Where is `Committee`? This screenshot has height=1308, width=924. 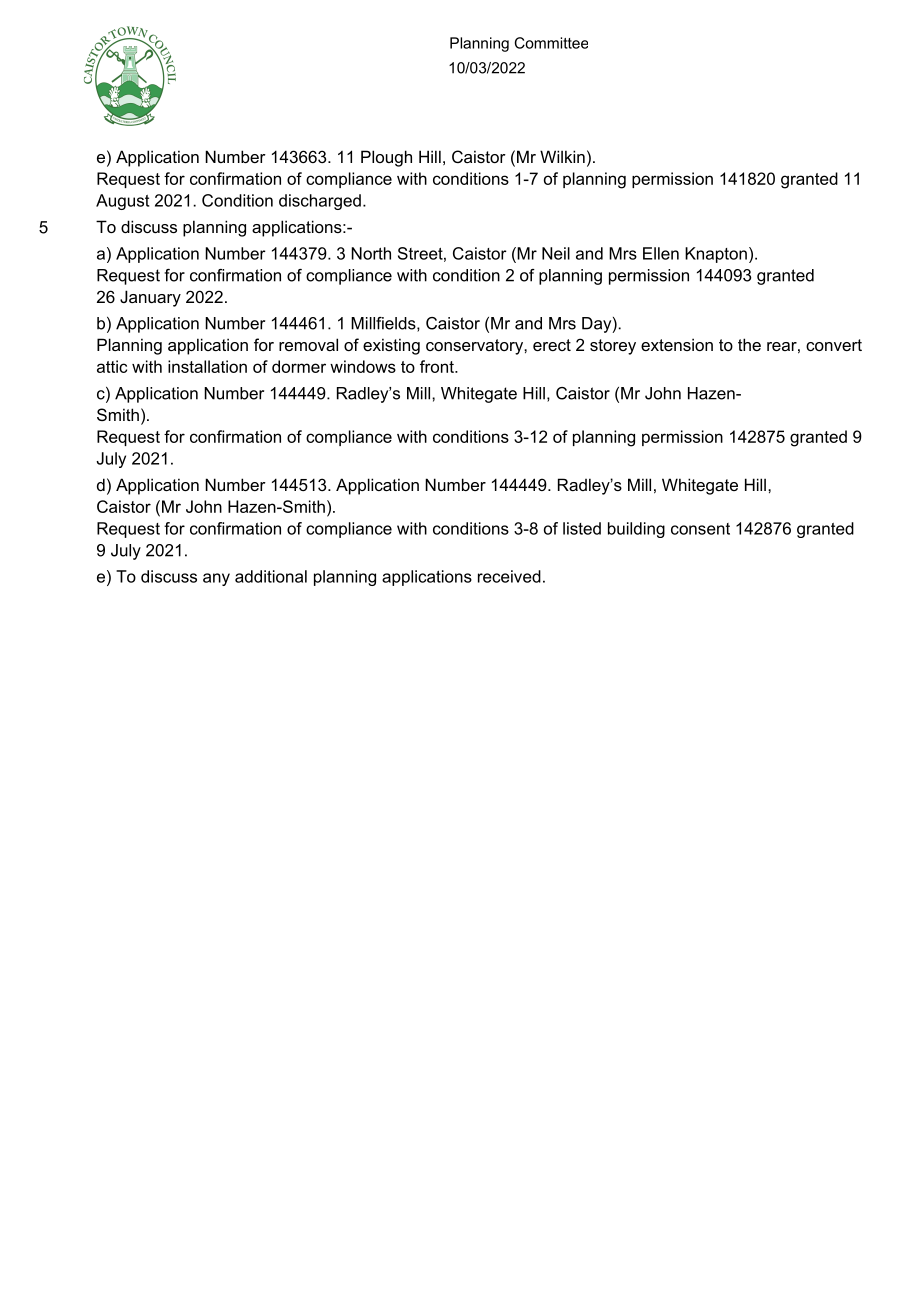
Committee is located at coordinates (551, 43).
